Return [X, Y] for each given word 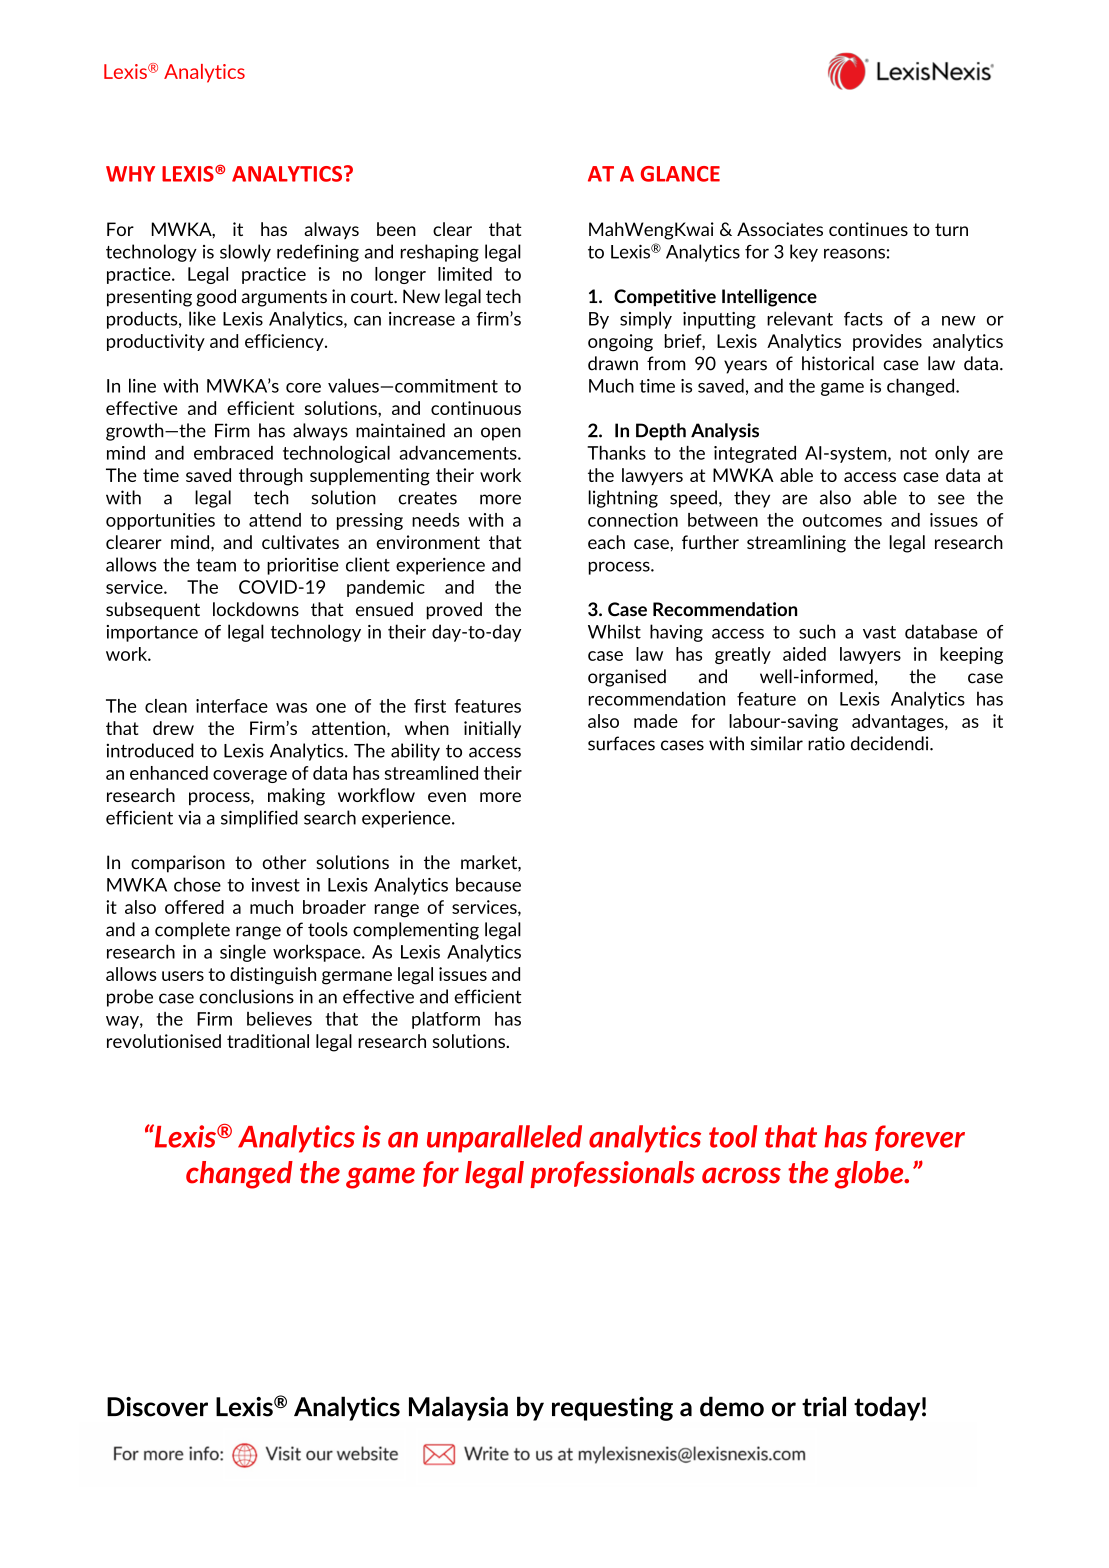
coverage [250, 776]
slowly [245, 253]
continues [868, 229]
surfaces [621, 743]
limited [465, 274]
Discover [157, 1407]
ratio [826, 743]
